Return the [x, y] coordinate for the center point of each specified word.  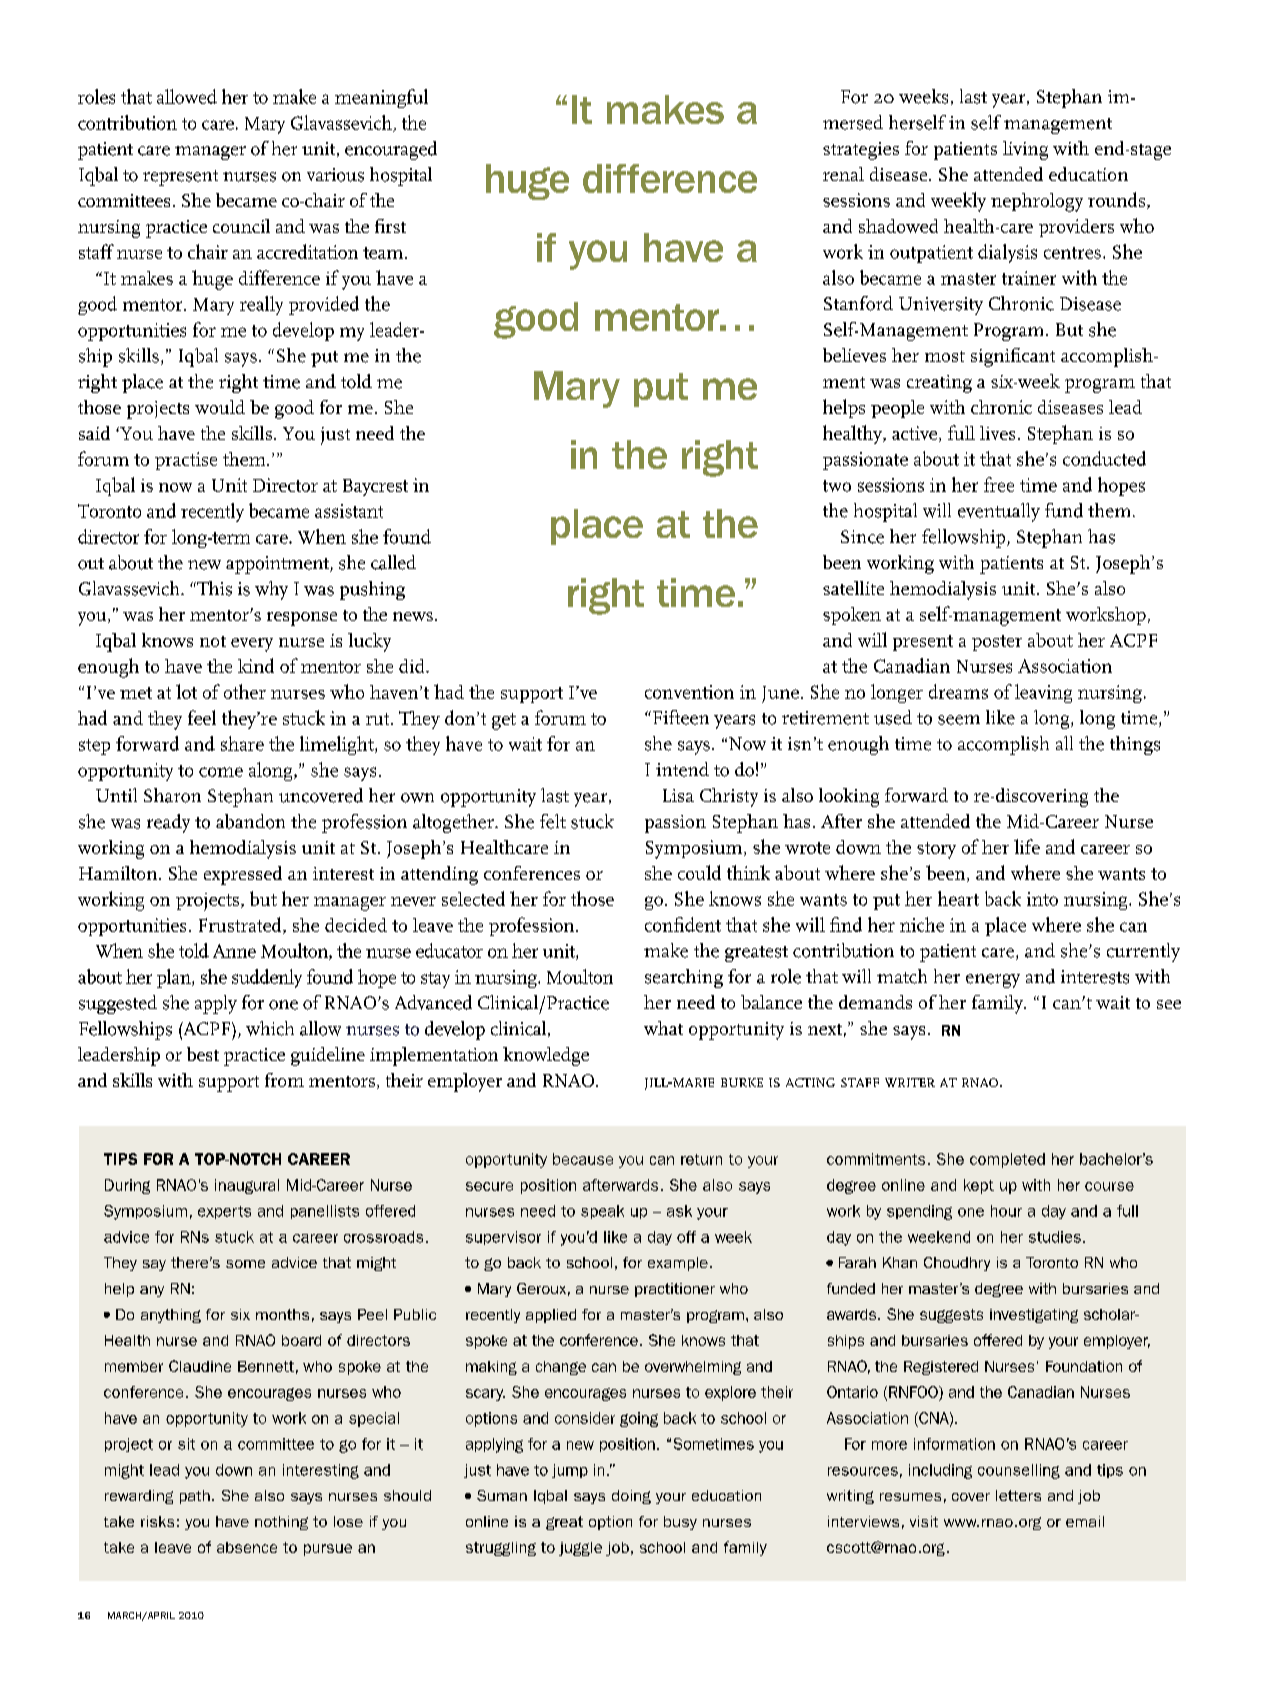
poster [997, 643]
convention [689, 692]
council [241, 226]
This [213, 588]
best [203, 1054]
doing [631, 1497]
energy [993, 981]
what [663, 1028]
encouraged [391, 150]
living [1025, 150]
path [195, 1497]
